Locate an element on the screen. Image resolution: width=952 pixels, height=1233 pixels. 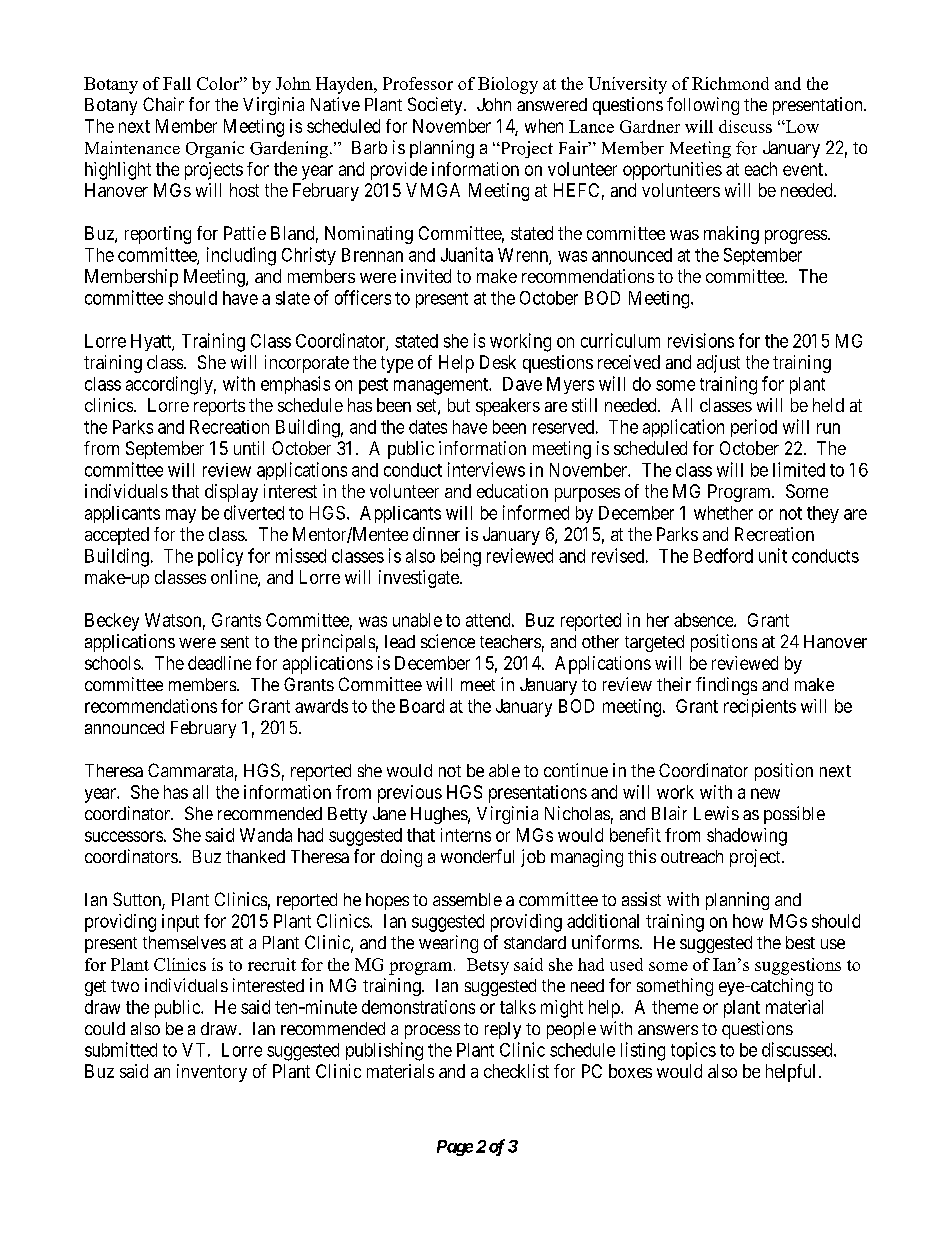
process is located at coordinates (432, 1032).
